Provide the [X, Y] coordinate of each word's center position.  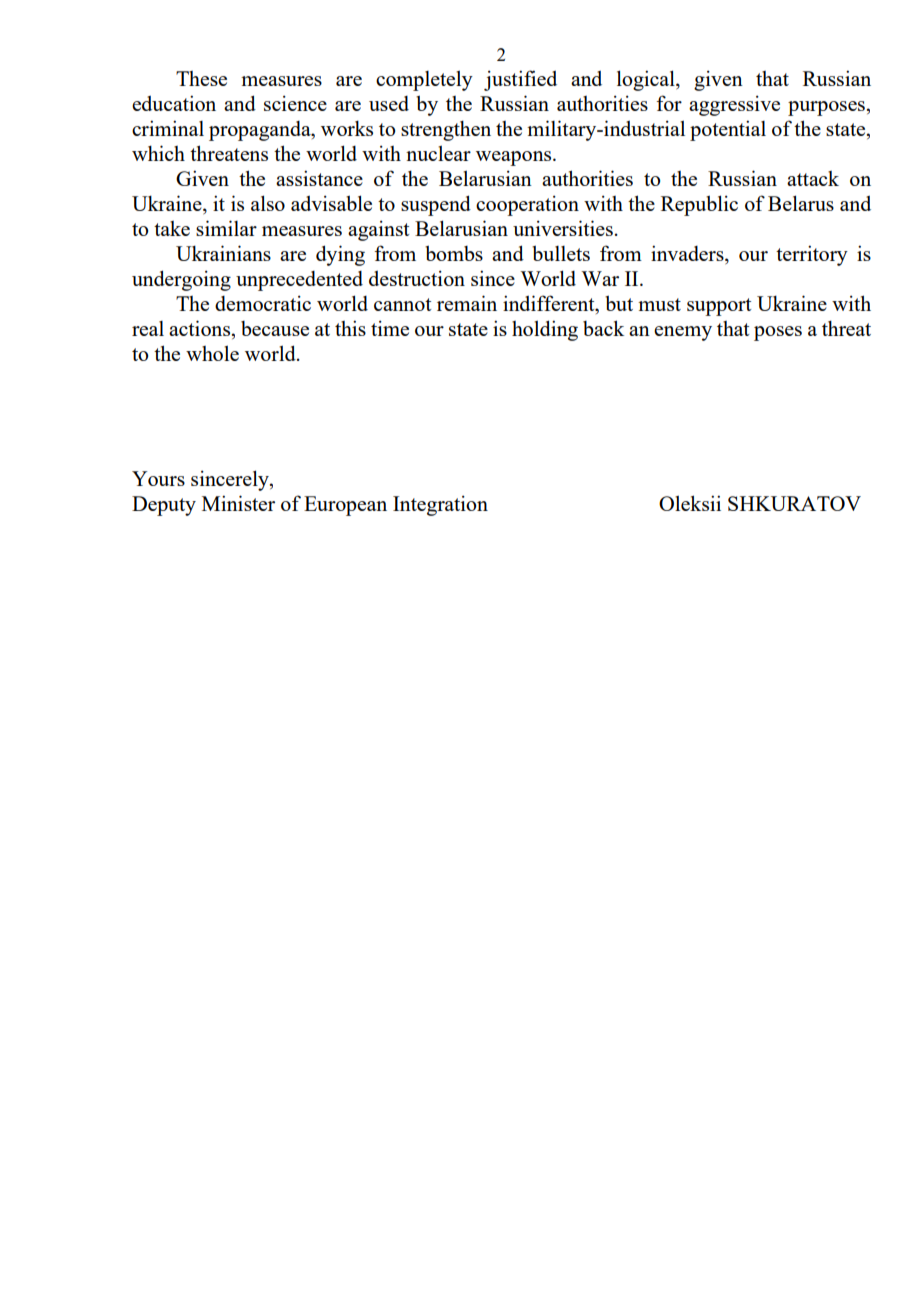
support [719, 307]
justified [520, 80]
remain [467, 303]
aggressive [734, 105]
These [201, 78]
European [345, 506]
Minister [238, 503]
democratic [263, 303]
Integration [440, 505]
